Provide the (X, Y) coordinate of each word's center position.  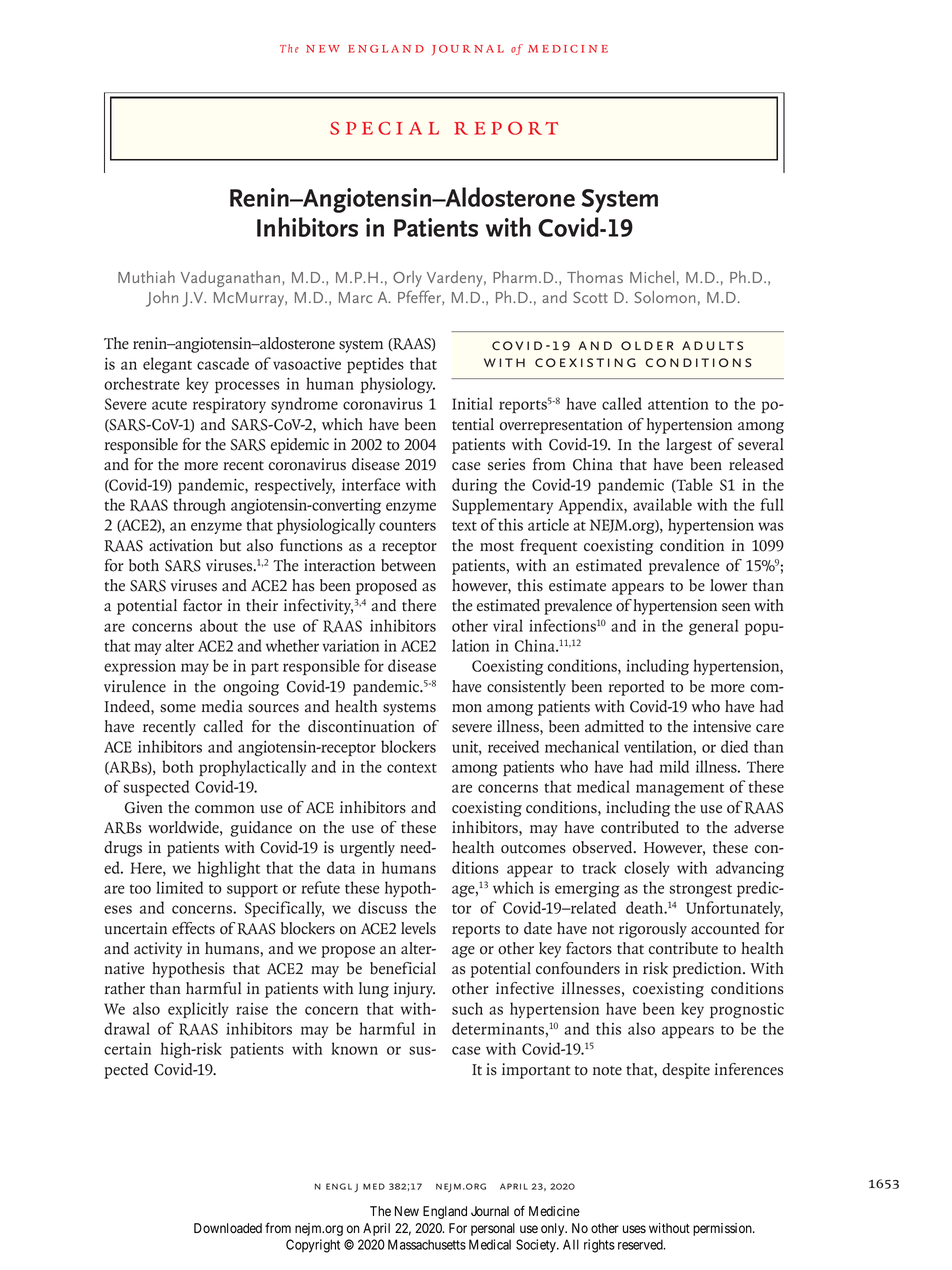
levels (418, 928)
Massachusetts (427, 1244)
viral (508, 625)
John (162, 299)
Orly (407, 279)
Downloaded (228, 1228)
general (713, 627)
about (219, 625)
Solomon (664, 297)
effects (193, 928)
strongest (700, 891)
